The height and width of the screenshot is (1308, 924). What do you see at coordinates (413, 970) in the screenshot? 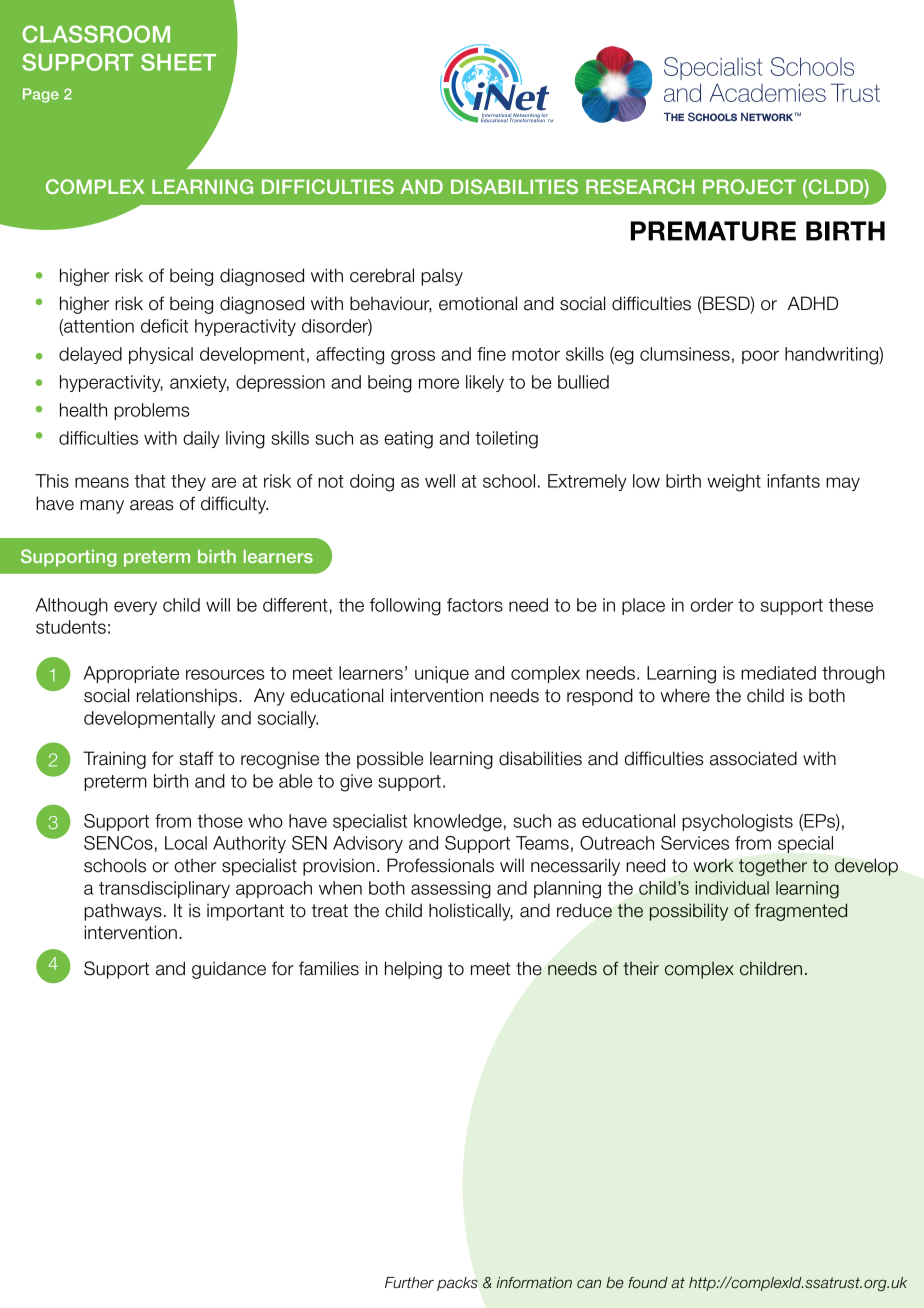
I see `helping` at bounding box center [413, 970].
